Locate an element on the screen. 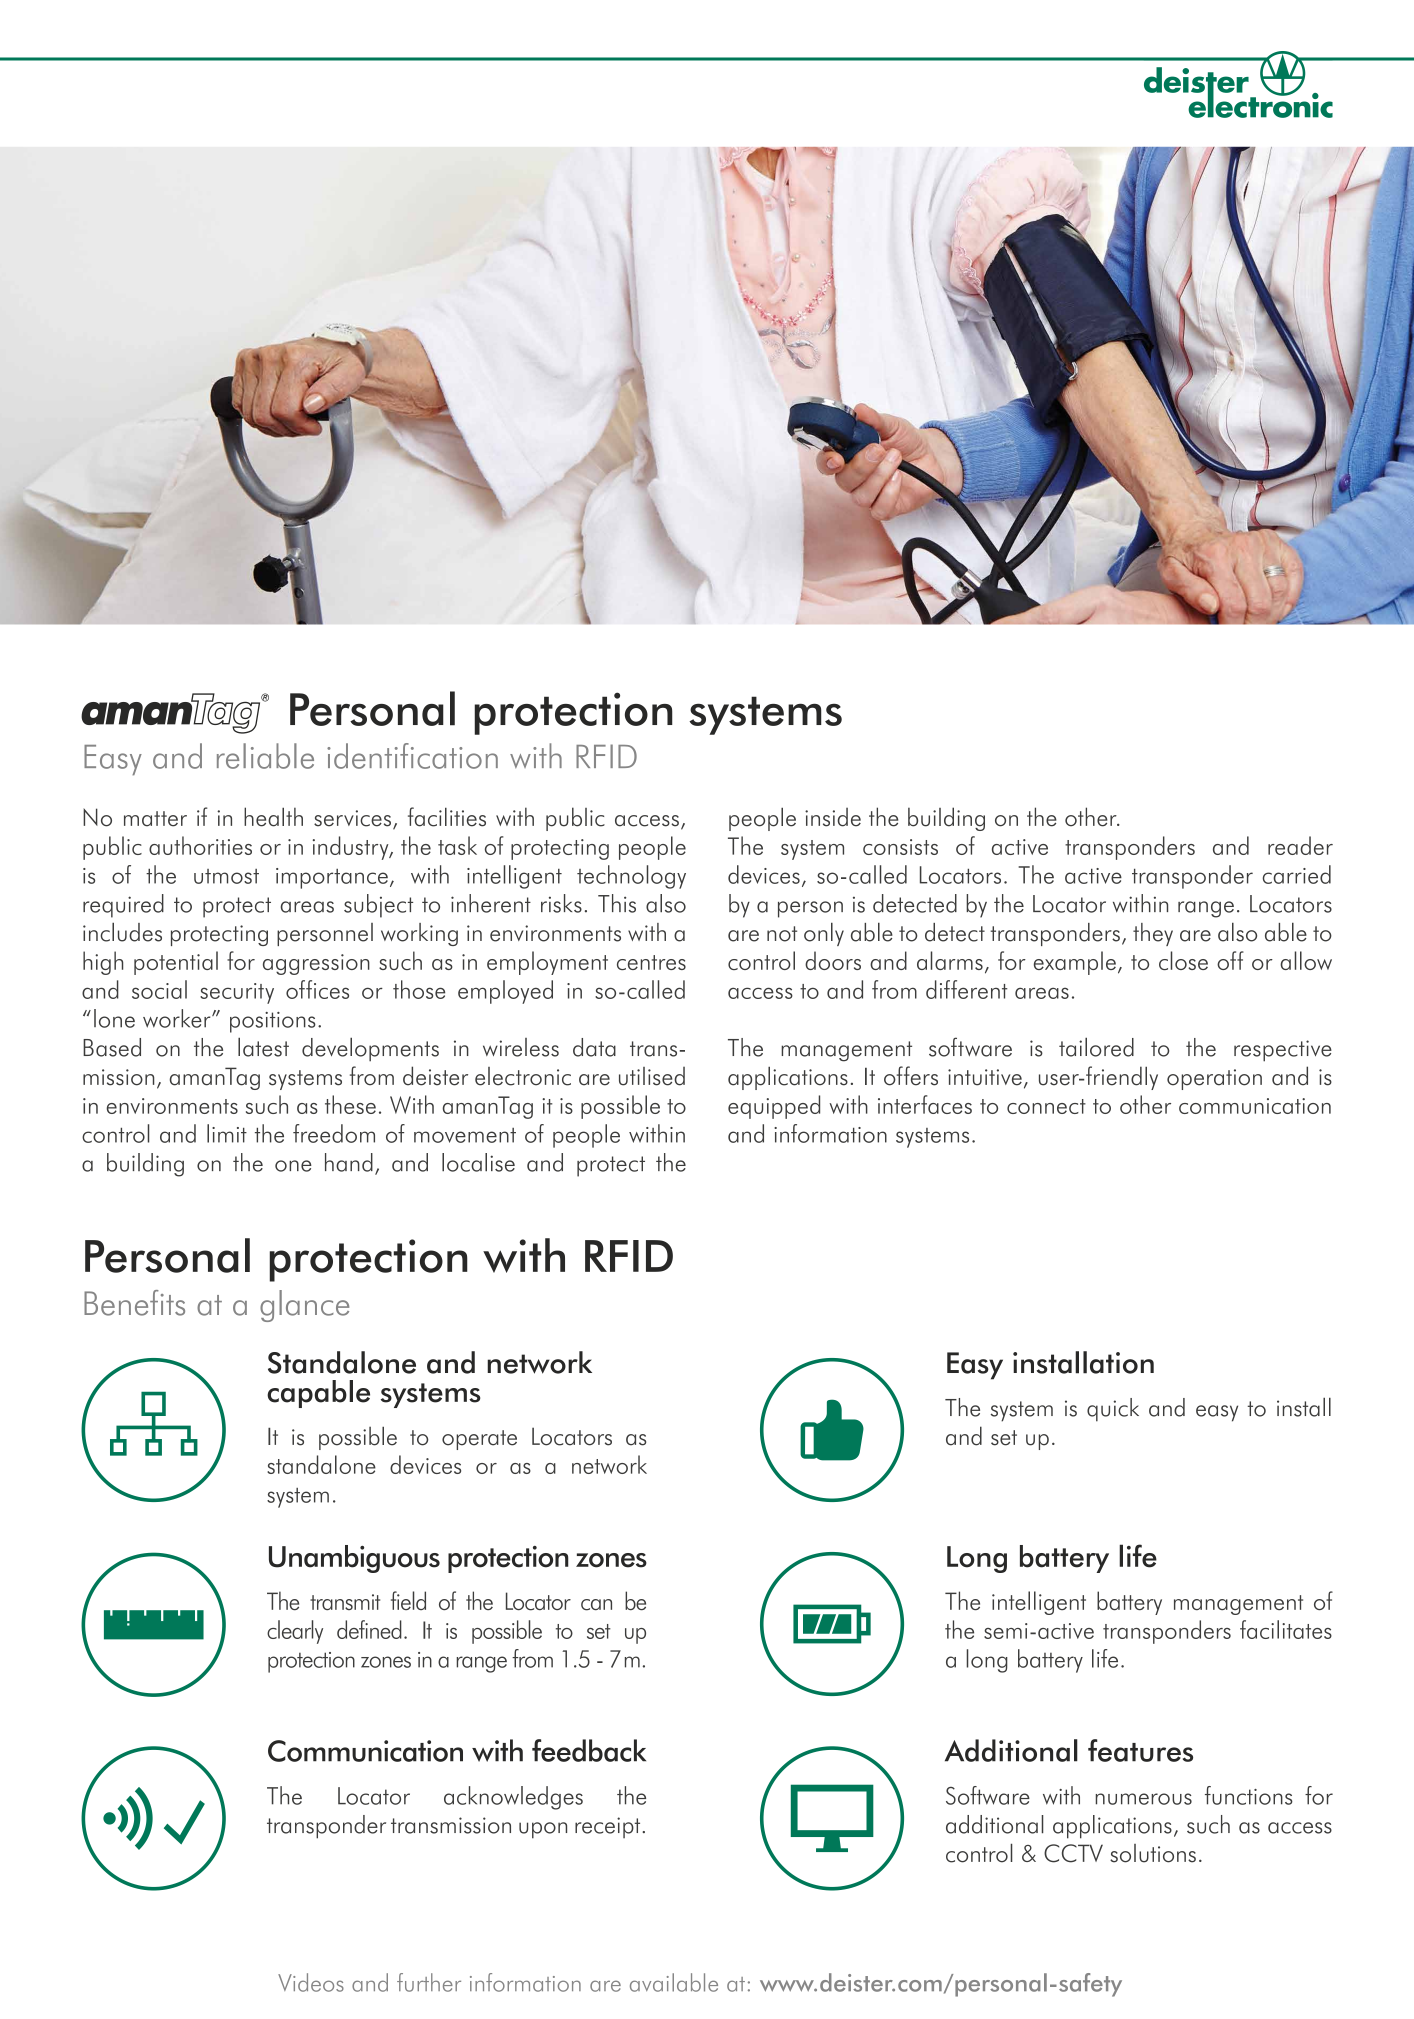  reader is located at coordinates (1300, 845).
